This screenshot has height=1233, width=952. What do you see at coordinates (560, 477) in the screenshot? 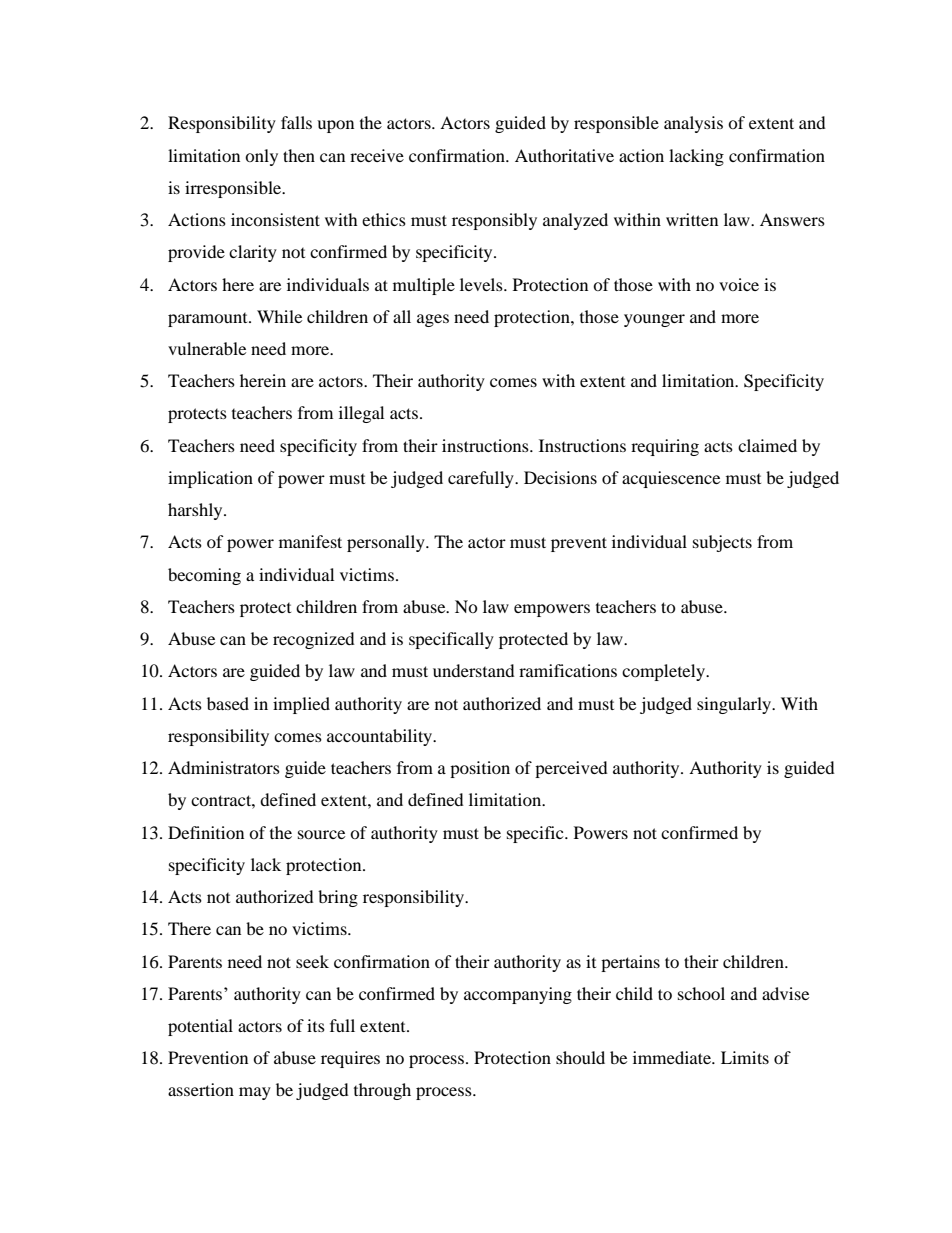
I see `Decisions` at bounding box center [560, 477].
